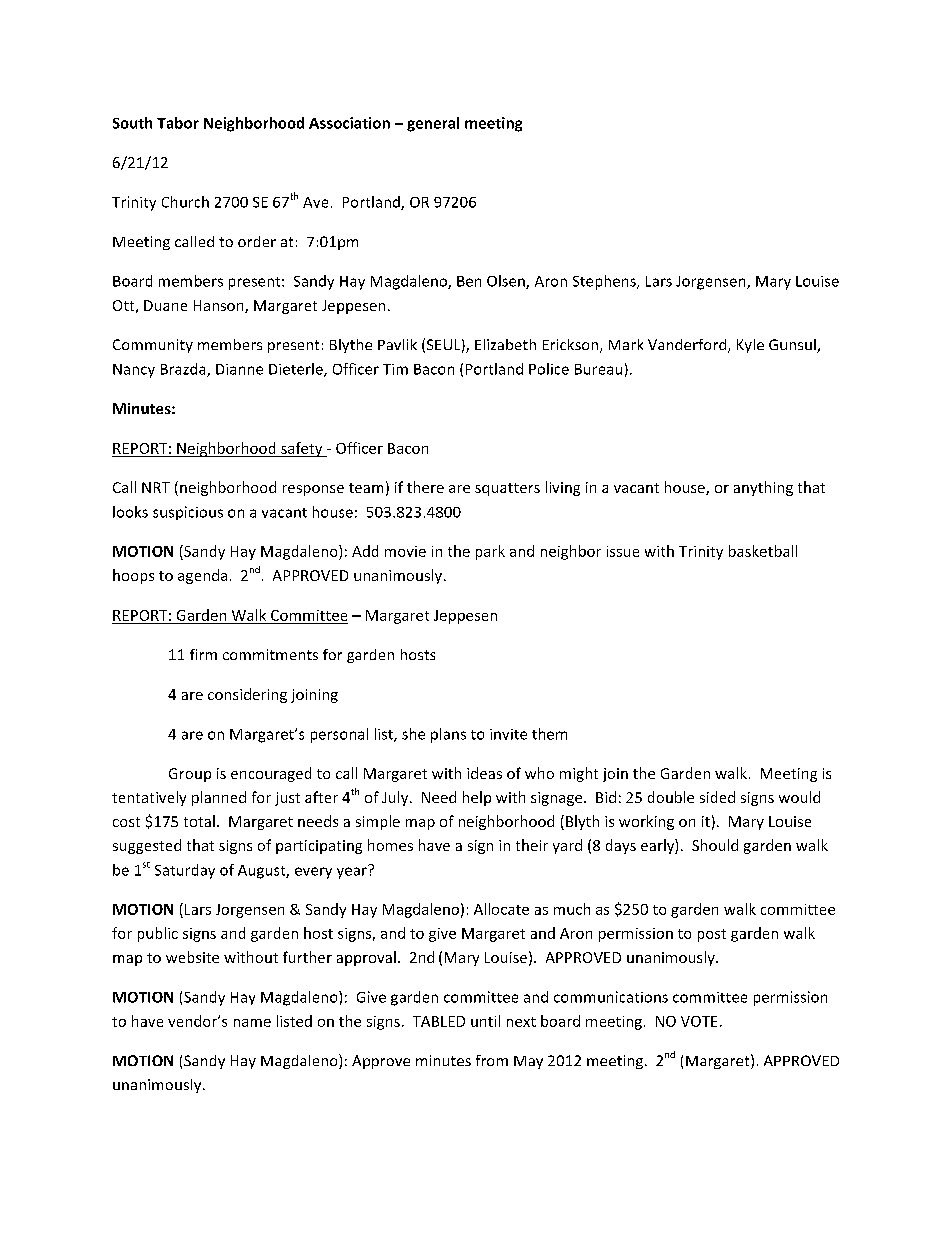 This screenshot has height=1233, width=952. What do you see at coordinates (490, 552) in the screenshot?
I see `park` at bounding box center [490, 552].
